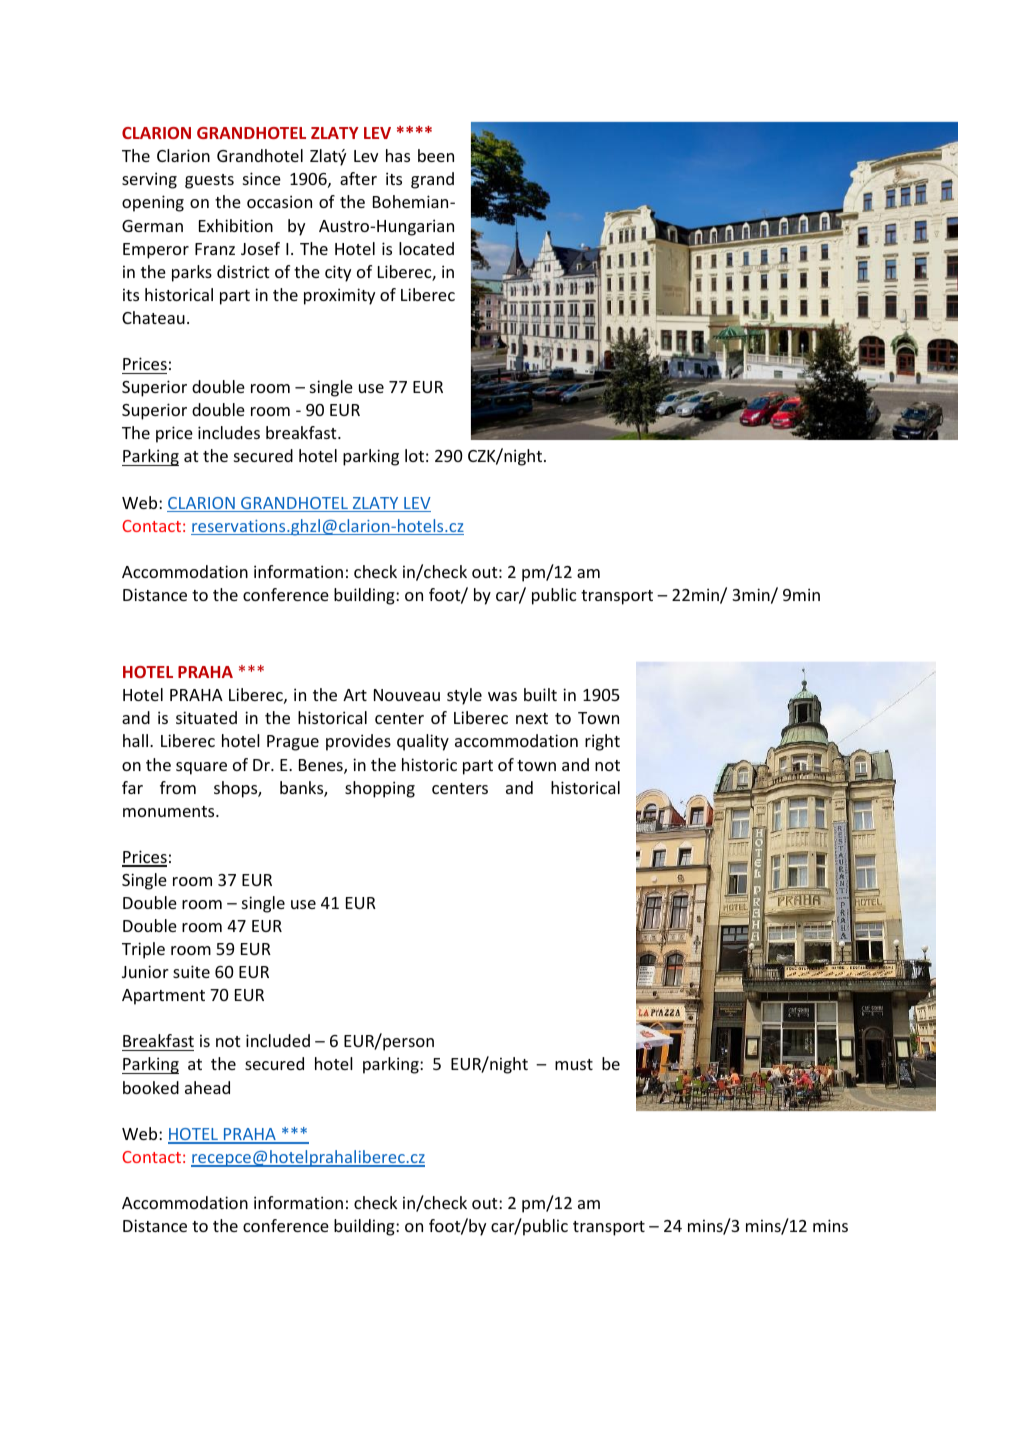 The width and height of the screenshot is (1024, 1447). Describe the element at coordinates (229, 432) in the screenshot. I see `includes` at that location.
